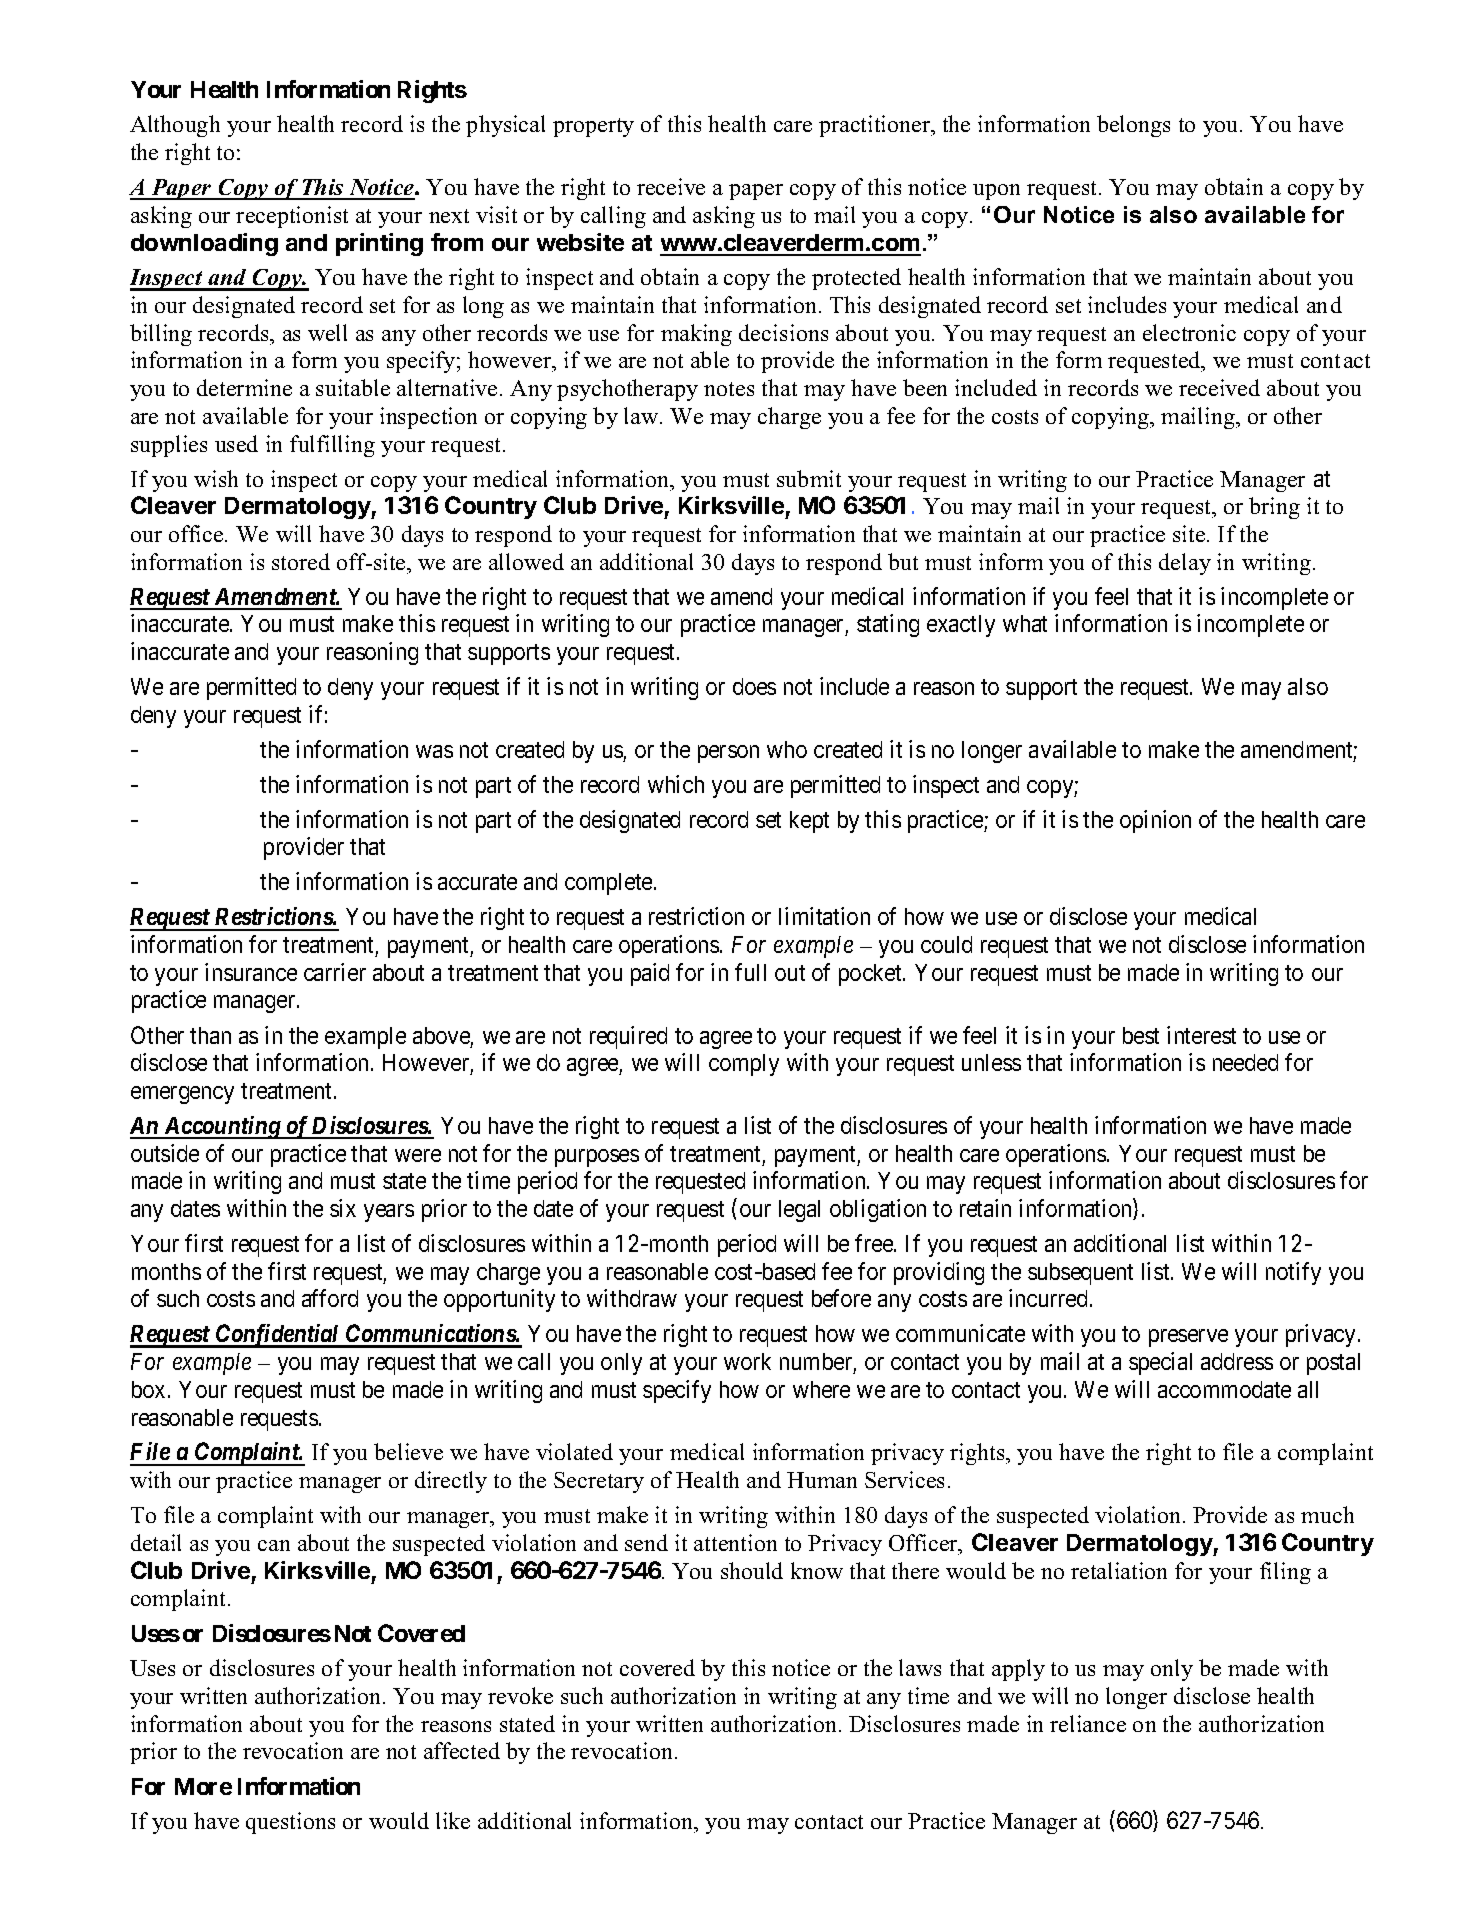 This screenshot has width=1475, height=1909. Describe the element at coordinates (876, 126) in the screenshot. I see `practitioner` at that location.
